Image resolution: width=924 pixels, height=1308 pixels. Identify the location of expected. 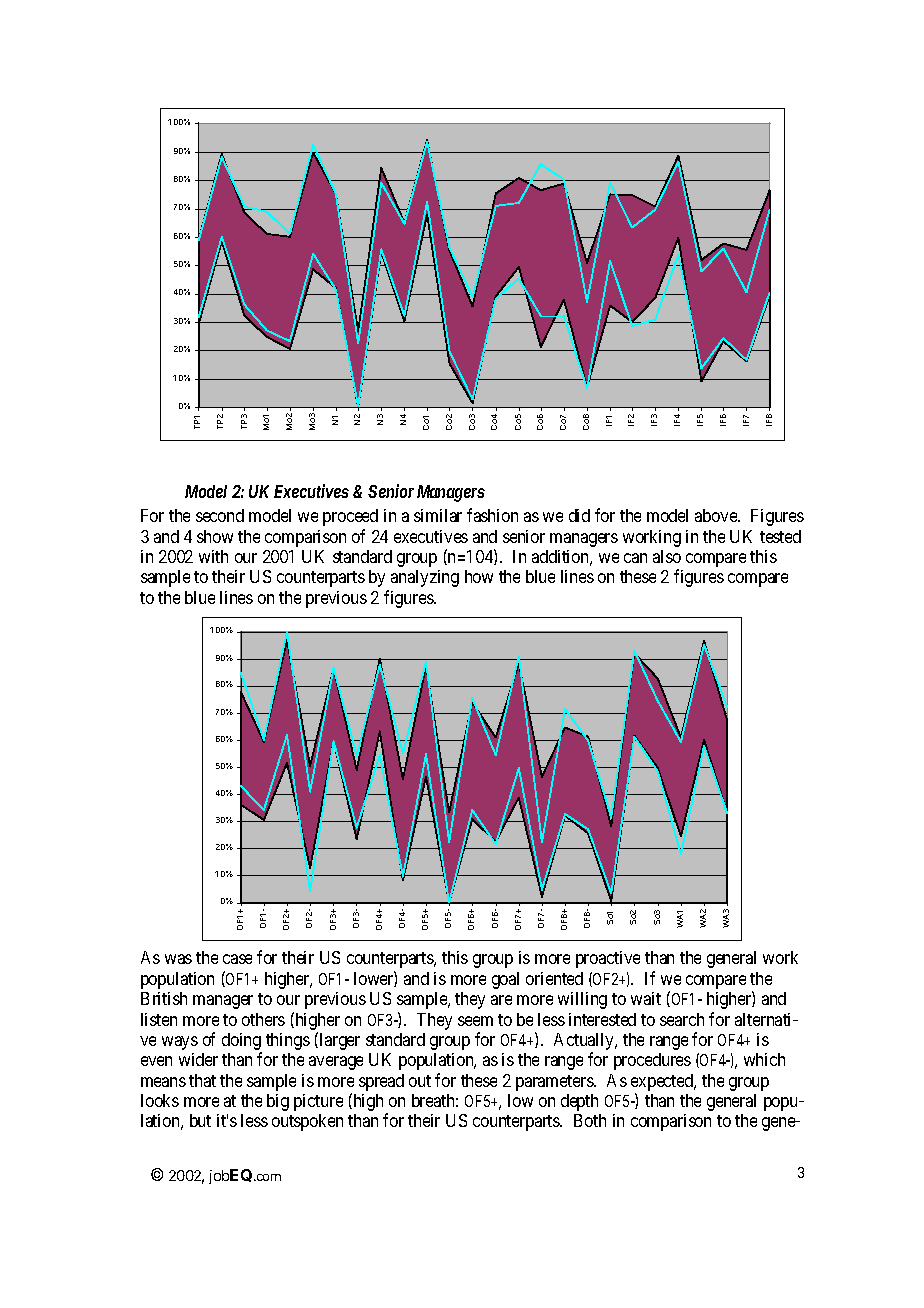
(663, 1084).
